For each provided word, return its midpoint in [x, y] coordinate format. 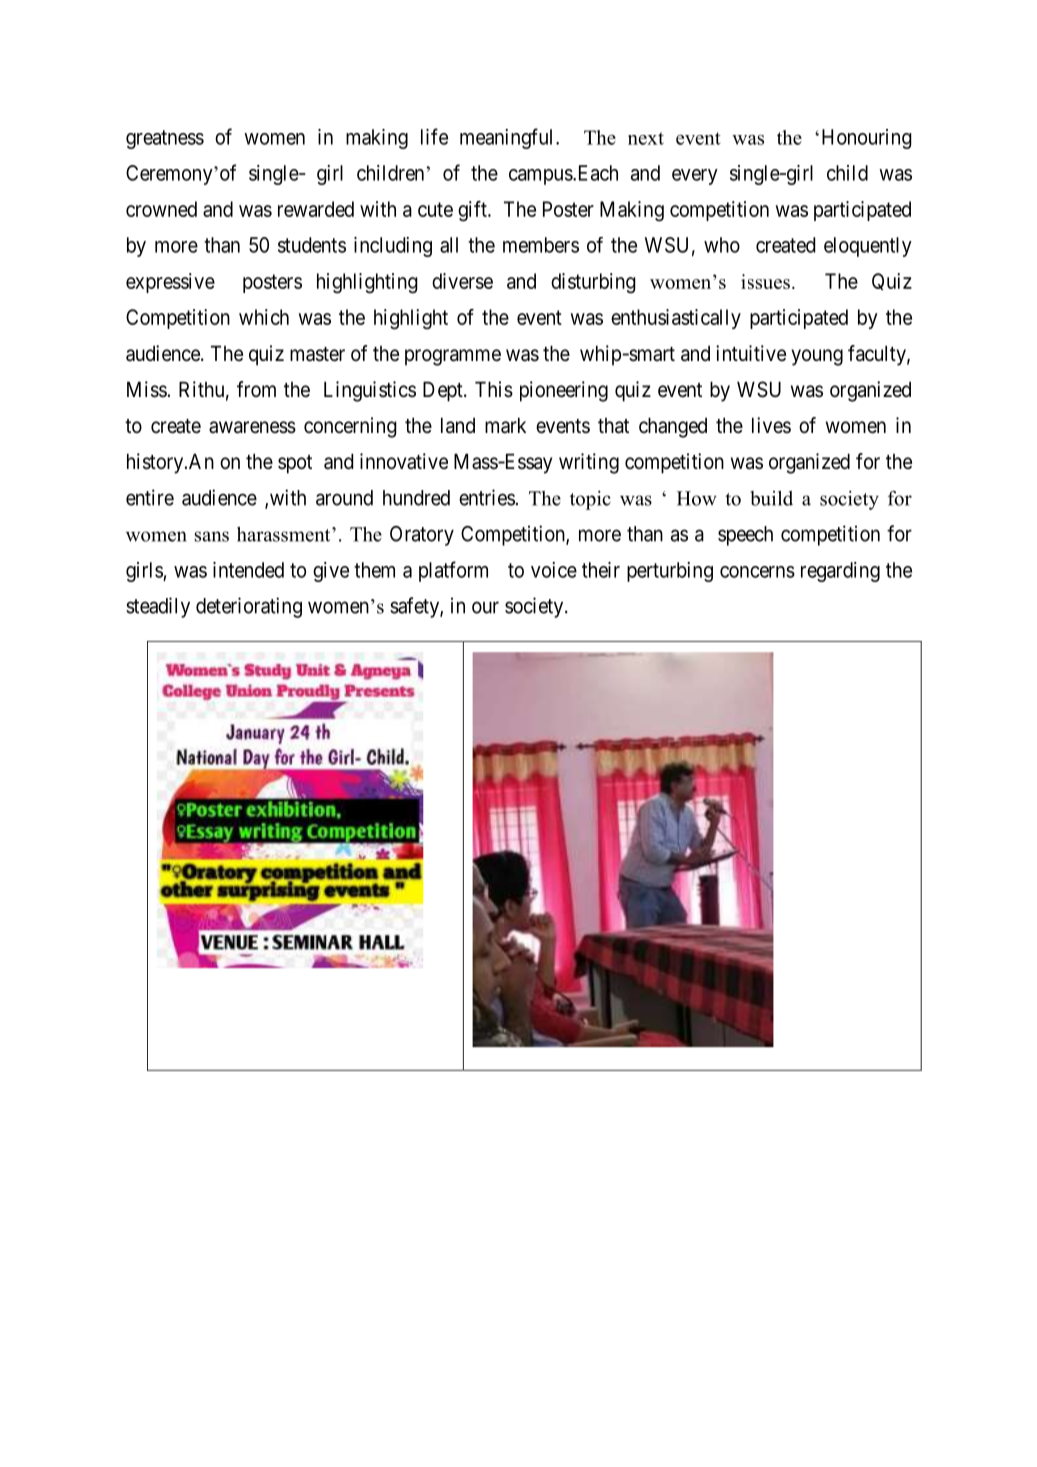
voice [554, 570]
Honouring [867, 139]
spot [295, 464]
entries [487, 497]
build [771, 498]
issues [765, 281]
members [541, 245]
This [494, 389]
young [817, 357]
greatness [165, 139]
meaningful [508, 138]
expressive [170, 283]
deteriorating [249, 607]
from [256, 389]
